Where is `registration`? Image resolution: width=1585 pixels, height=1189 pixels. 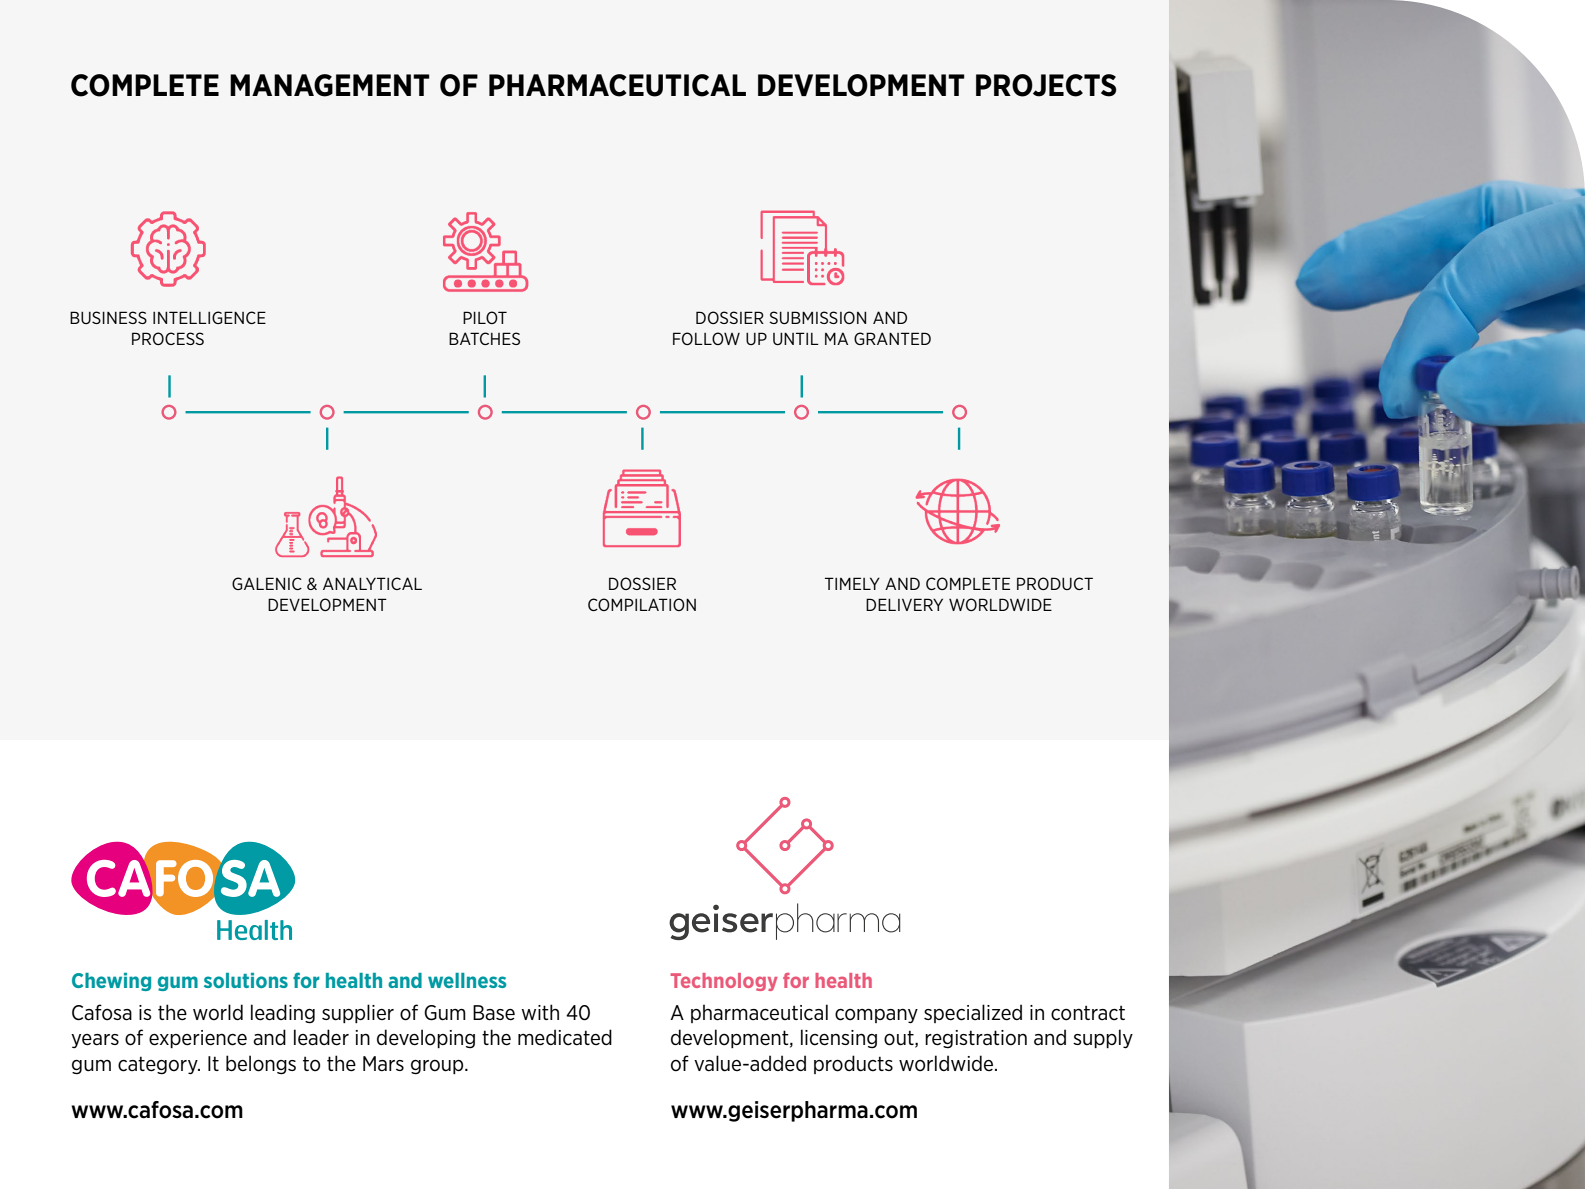 registration is located at coordinates (976, 1039).
